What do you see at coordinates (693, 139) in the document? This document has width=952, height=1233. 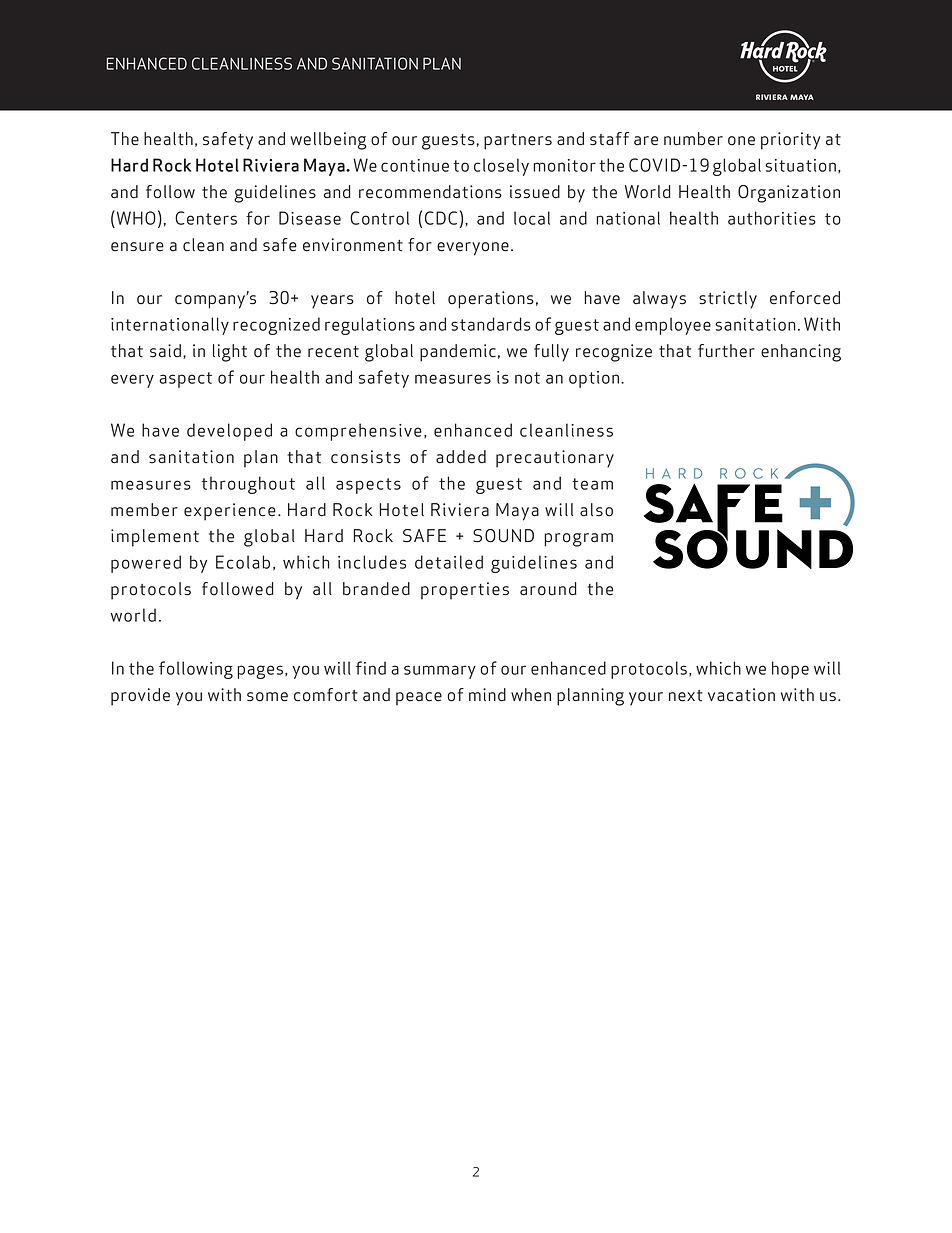 I see `number` at bounding box center [693, 139].
